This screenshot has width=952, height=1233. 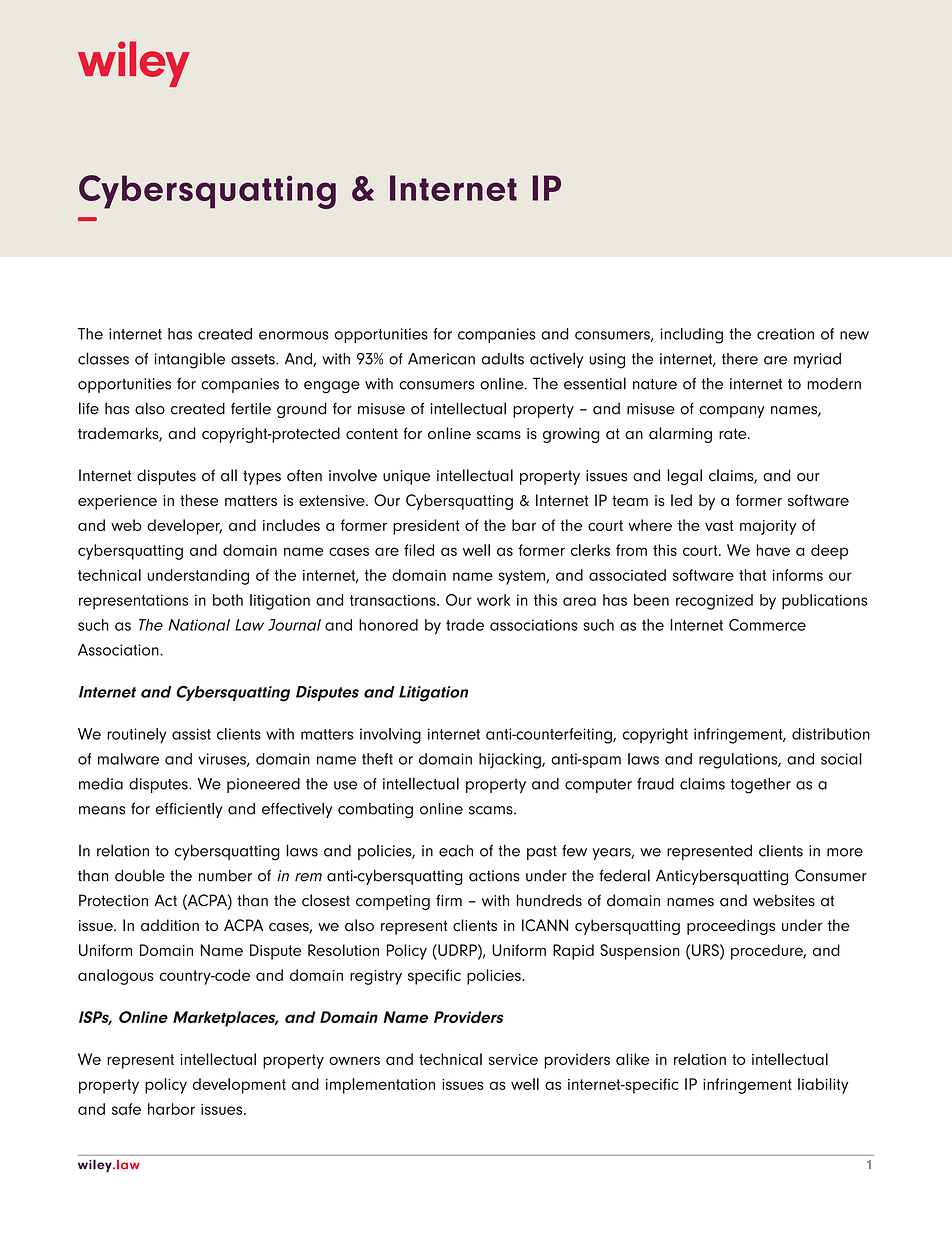 I want to click on president, so click(x=426, y=527).
